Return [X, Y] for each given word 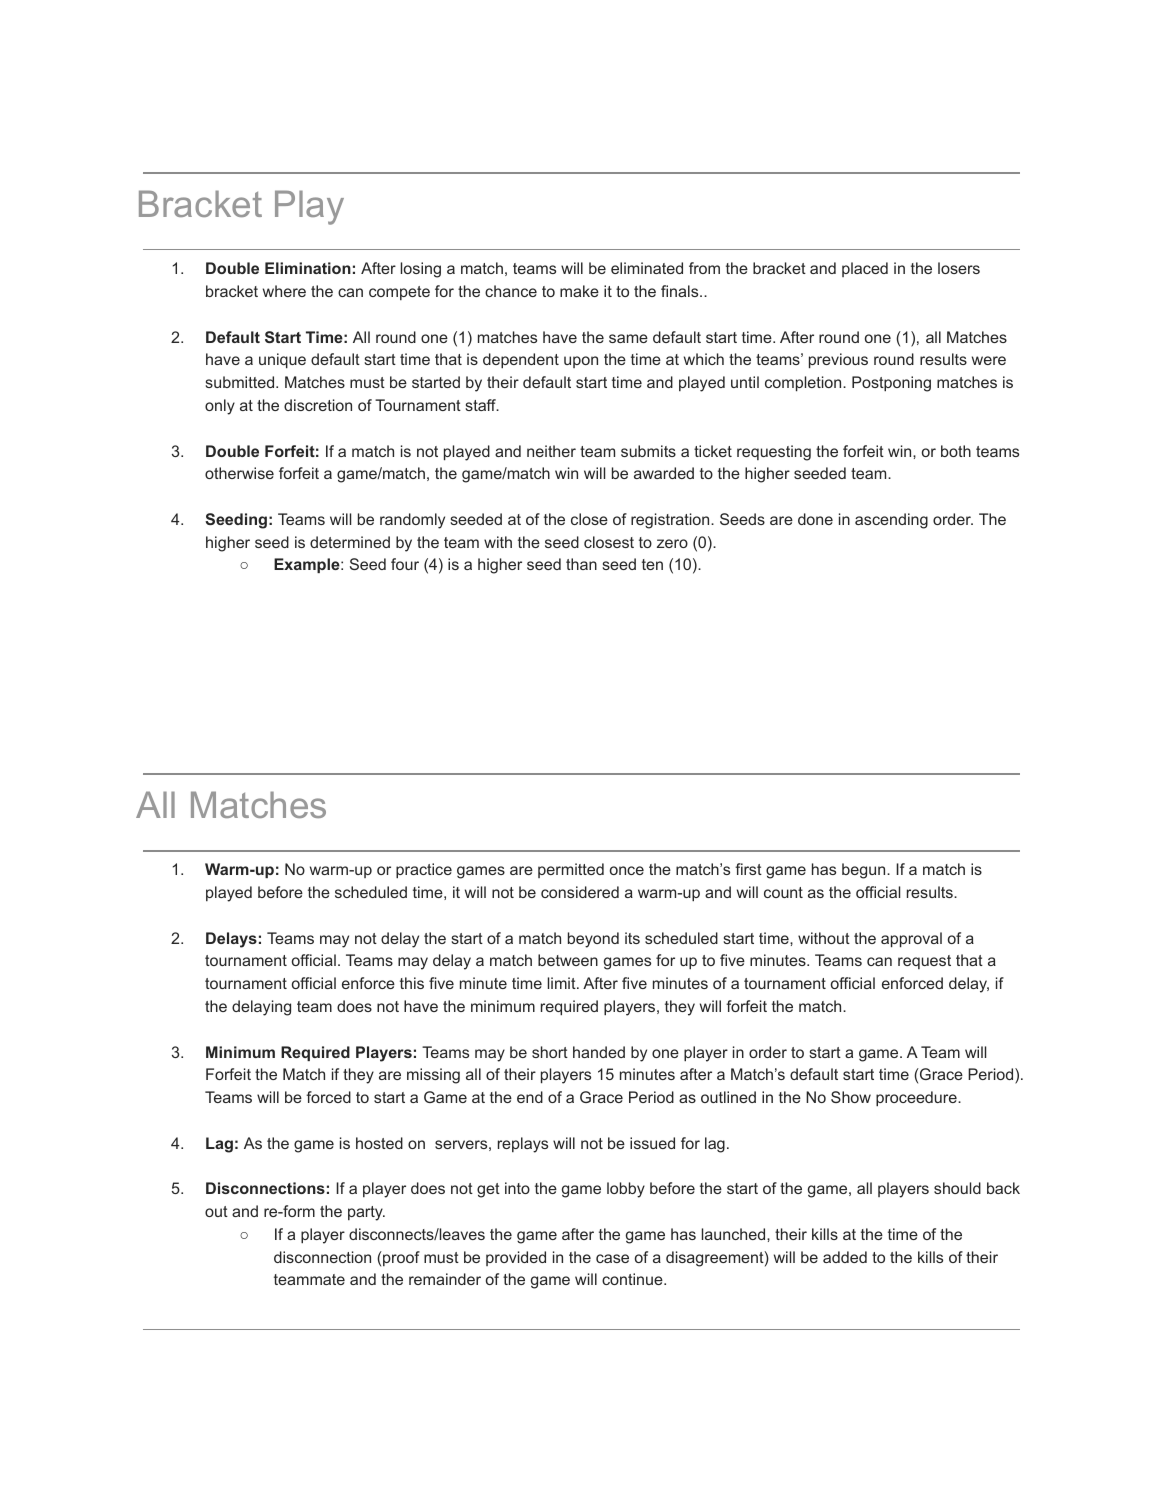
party [366, 1213]
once [627, 870]
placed [865, 269]
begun [865, 871]
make [579, 291]
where [284, 291]
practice [424, 871]
